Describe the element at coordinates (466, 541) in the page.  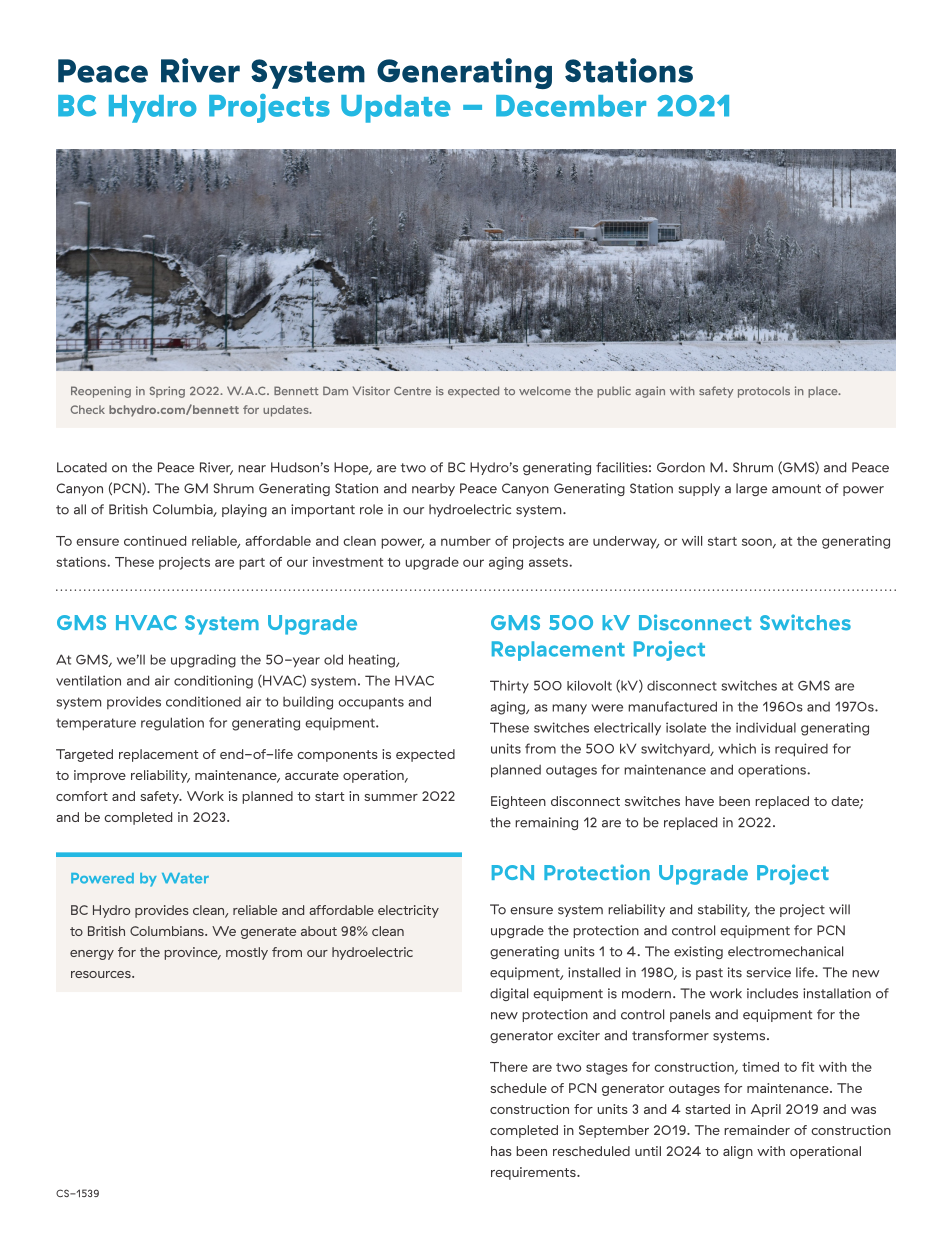
I see `number` at that location.
